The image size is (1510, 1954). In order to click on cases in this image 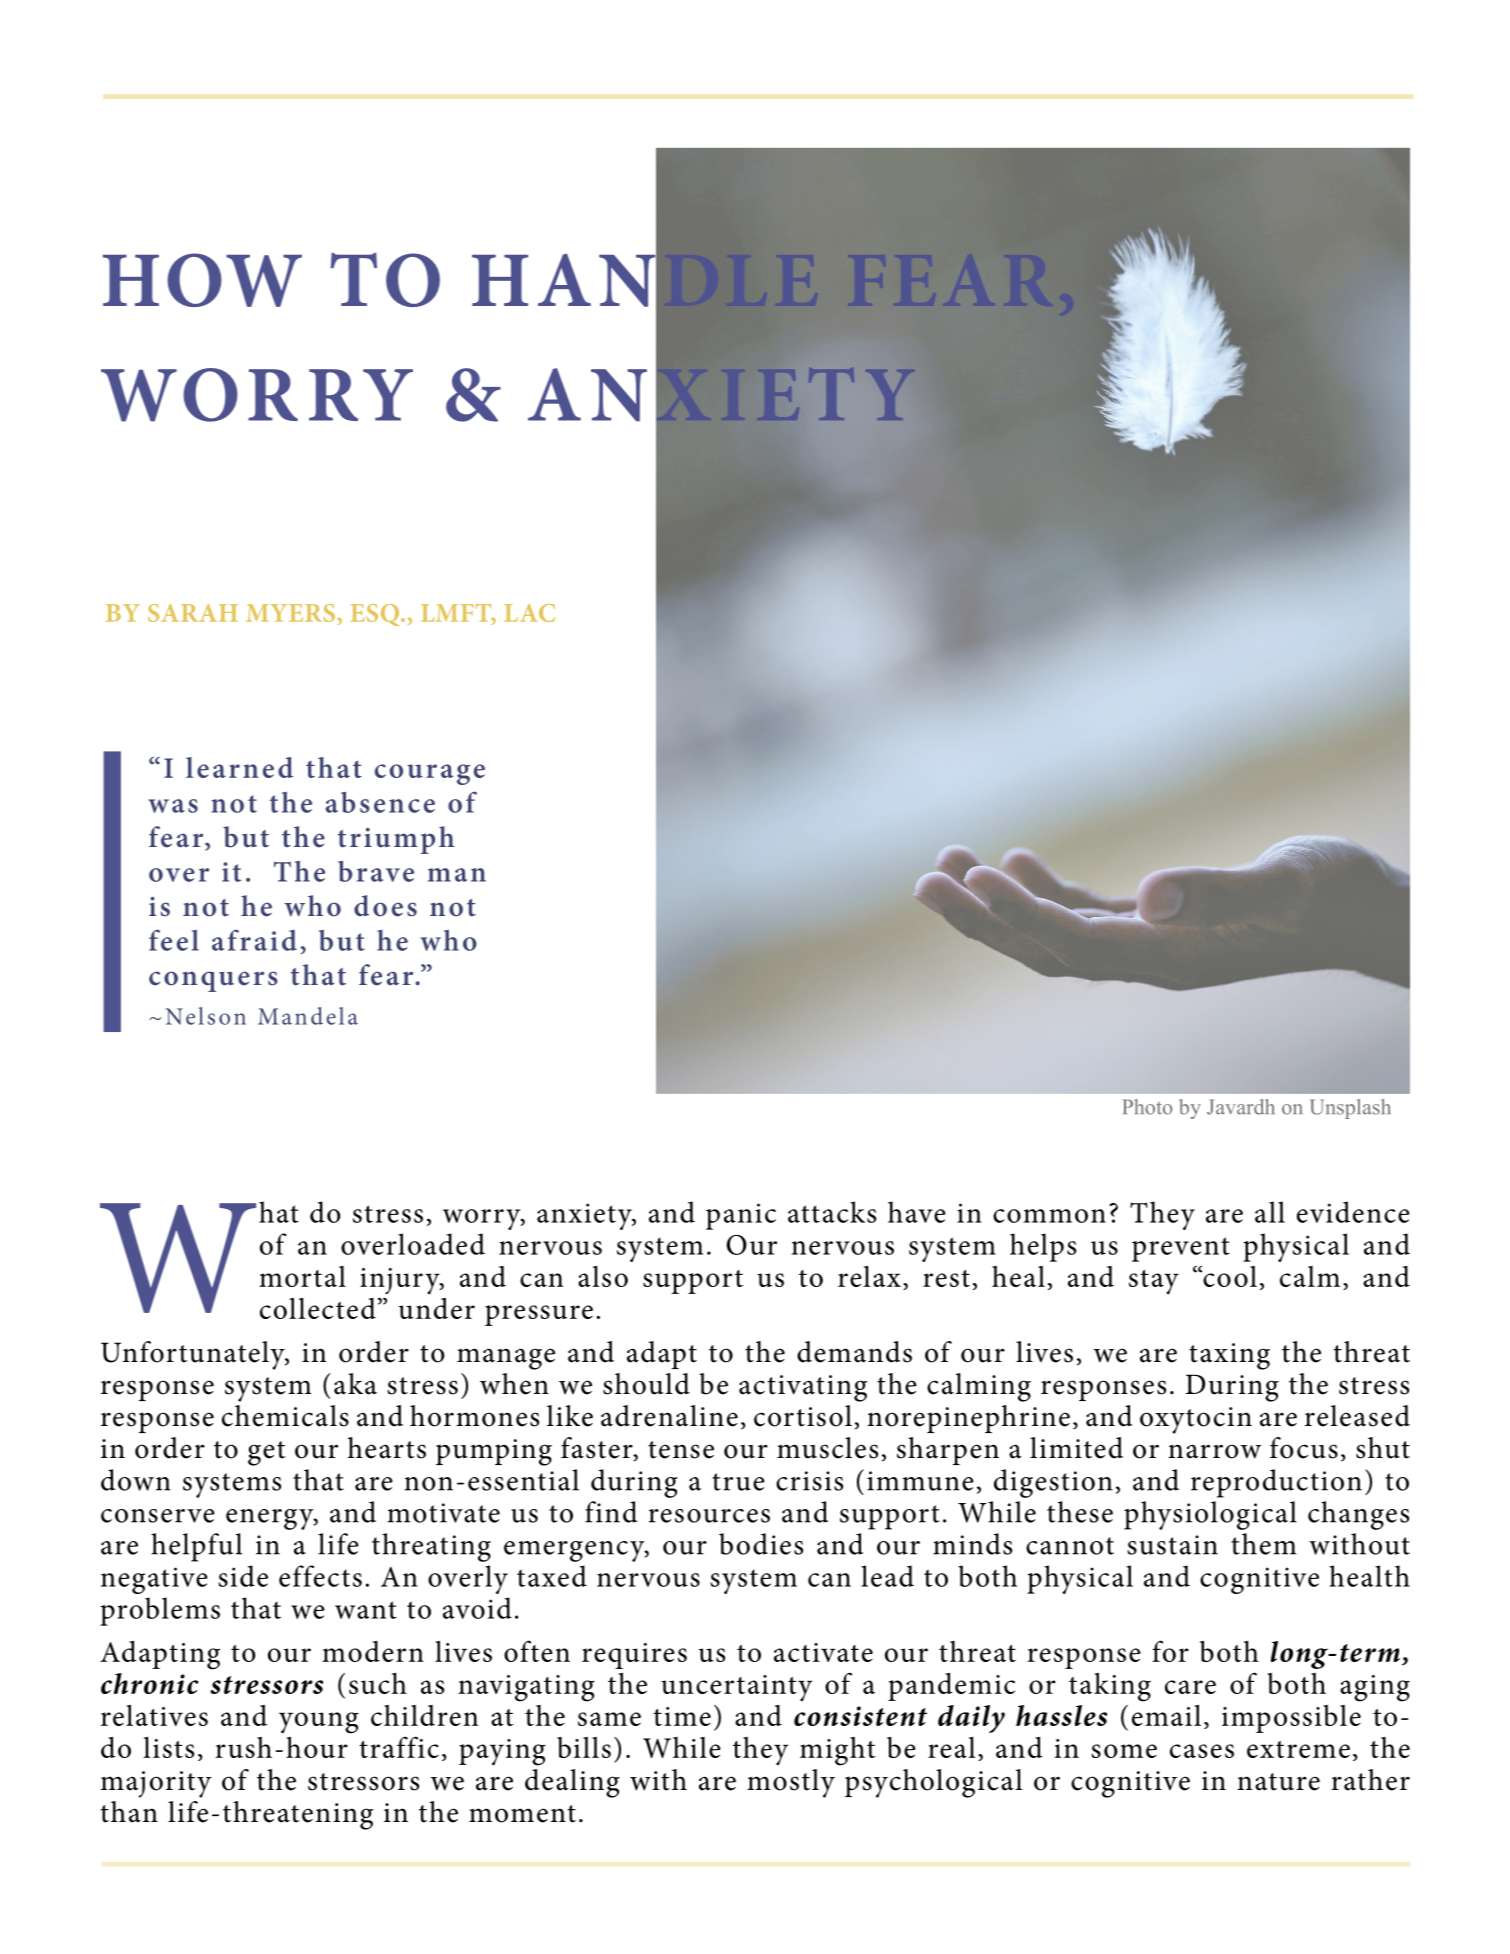, I will do `click(1202, 1751)`.
